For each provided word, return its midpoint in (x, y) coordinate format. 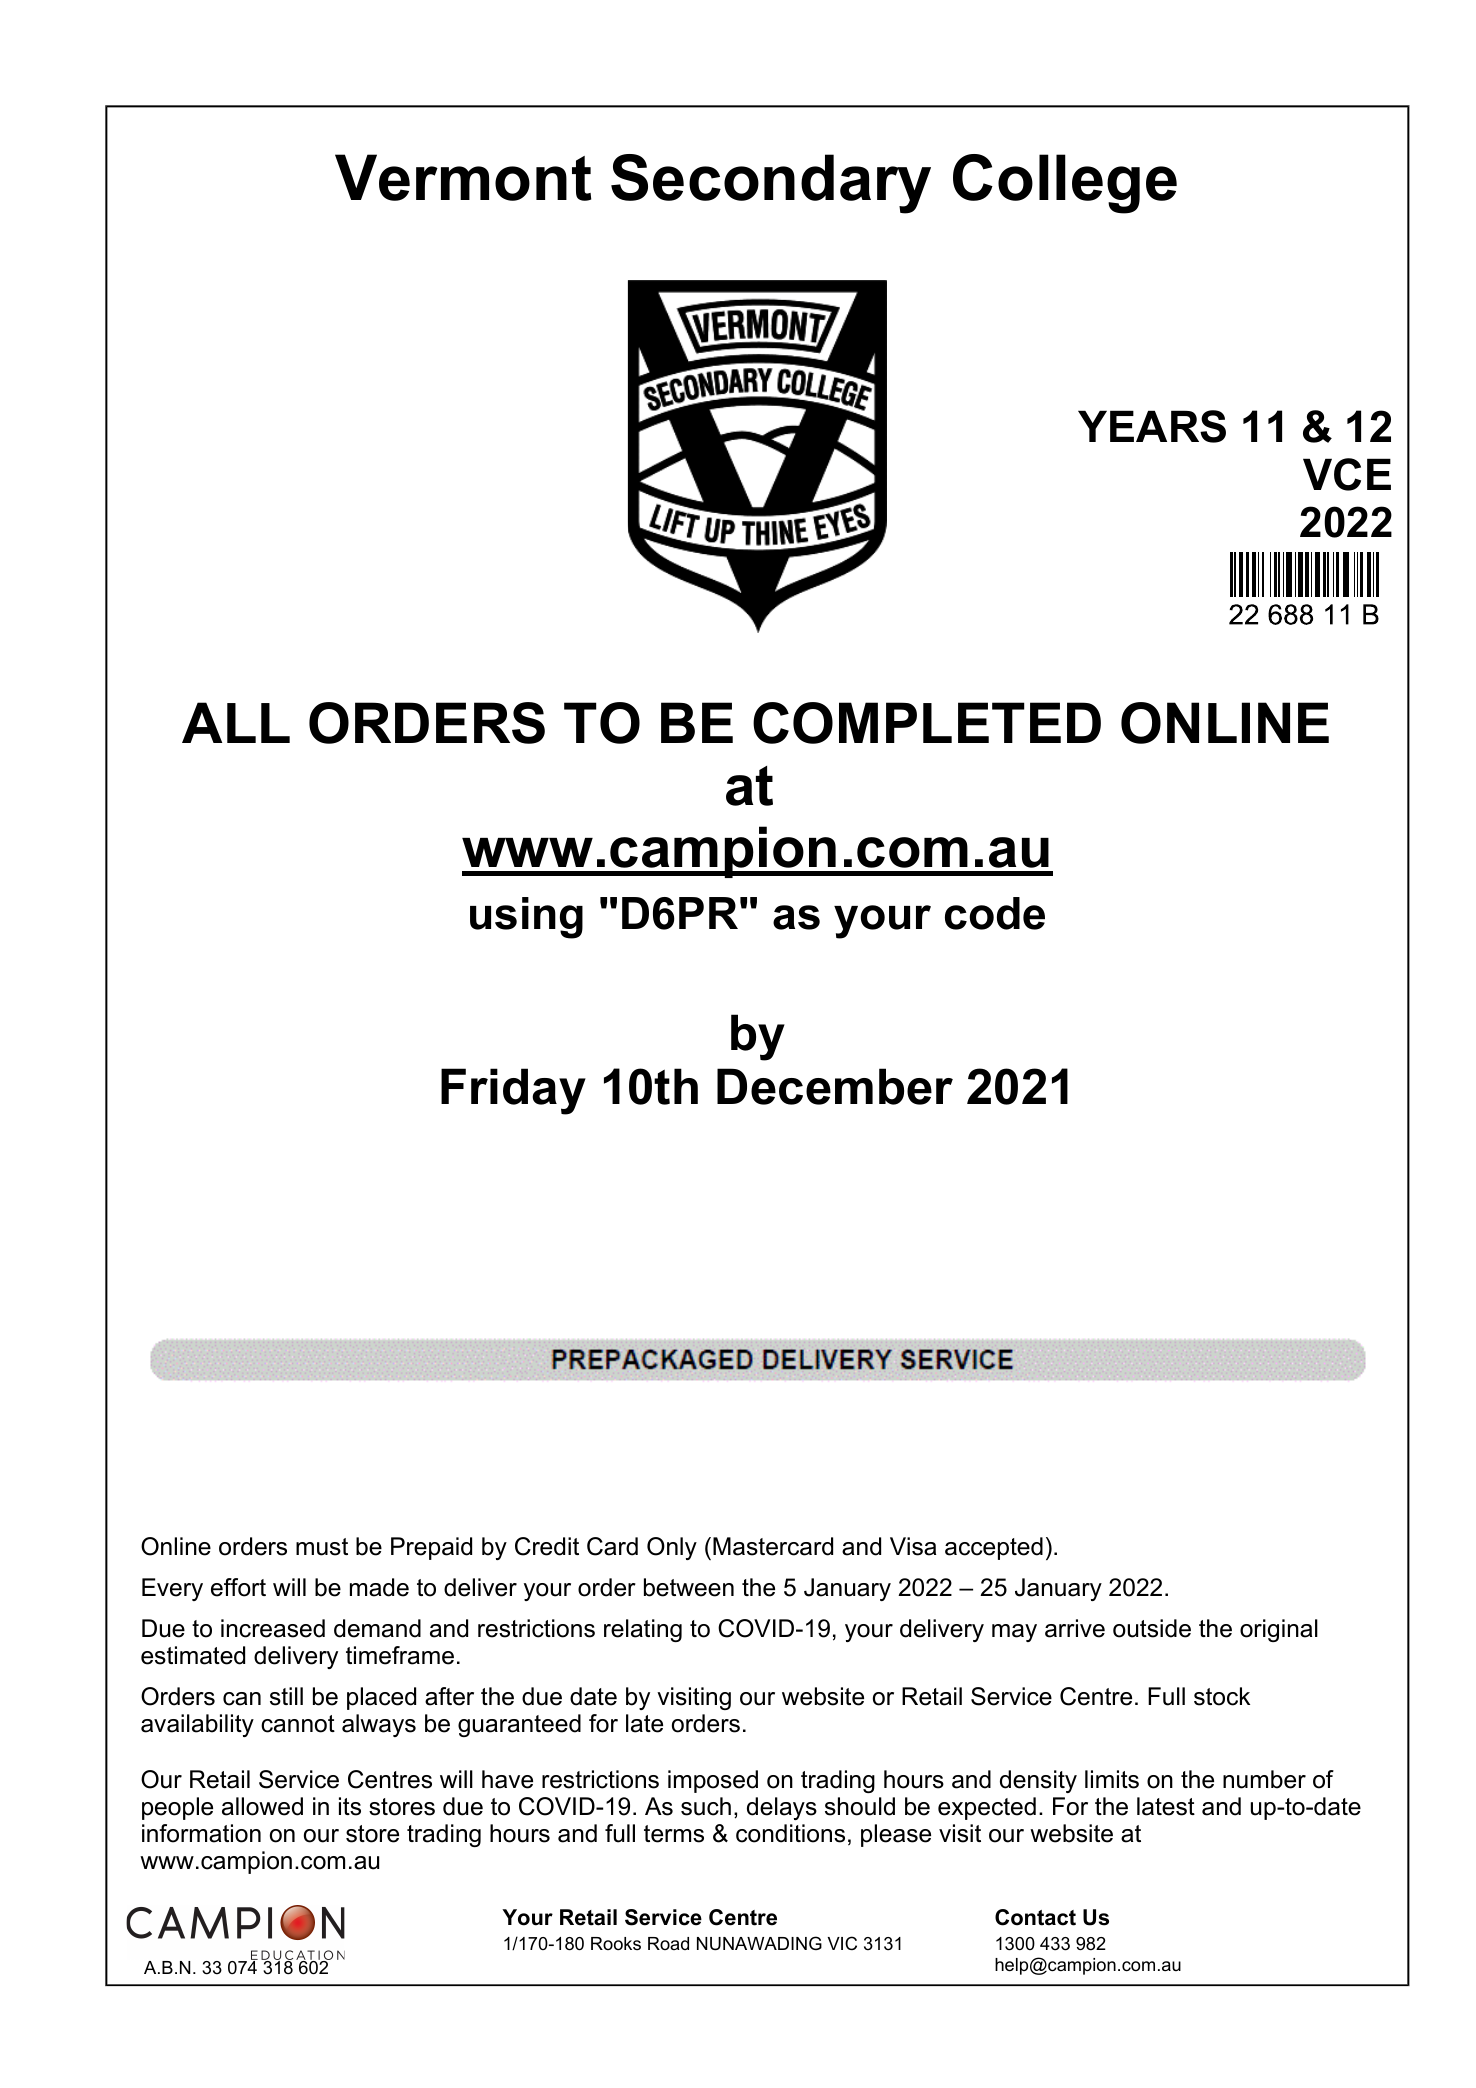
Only (672, 1548)
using (526, 918)
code (995, 913)
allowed (262, 1806)
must (322, 1547)
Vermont (463, 177)
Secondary (771, 184)
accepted (994, 1548)
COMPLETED (927, 723)
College (1065, 184)
